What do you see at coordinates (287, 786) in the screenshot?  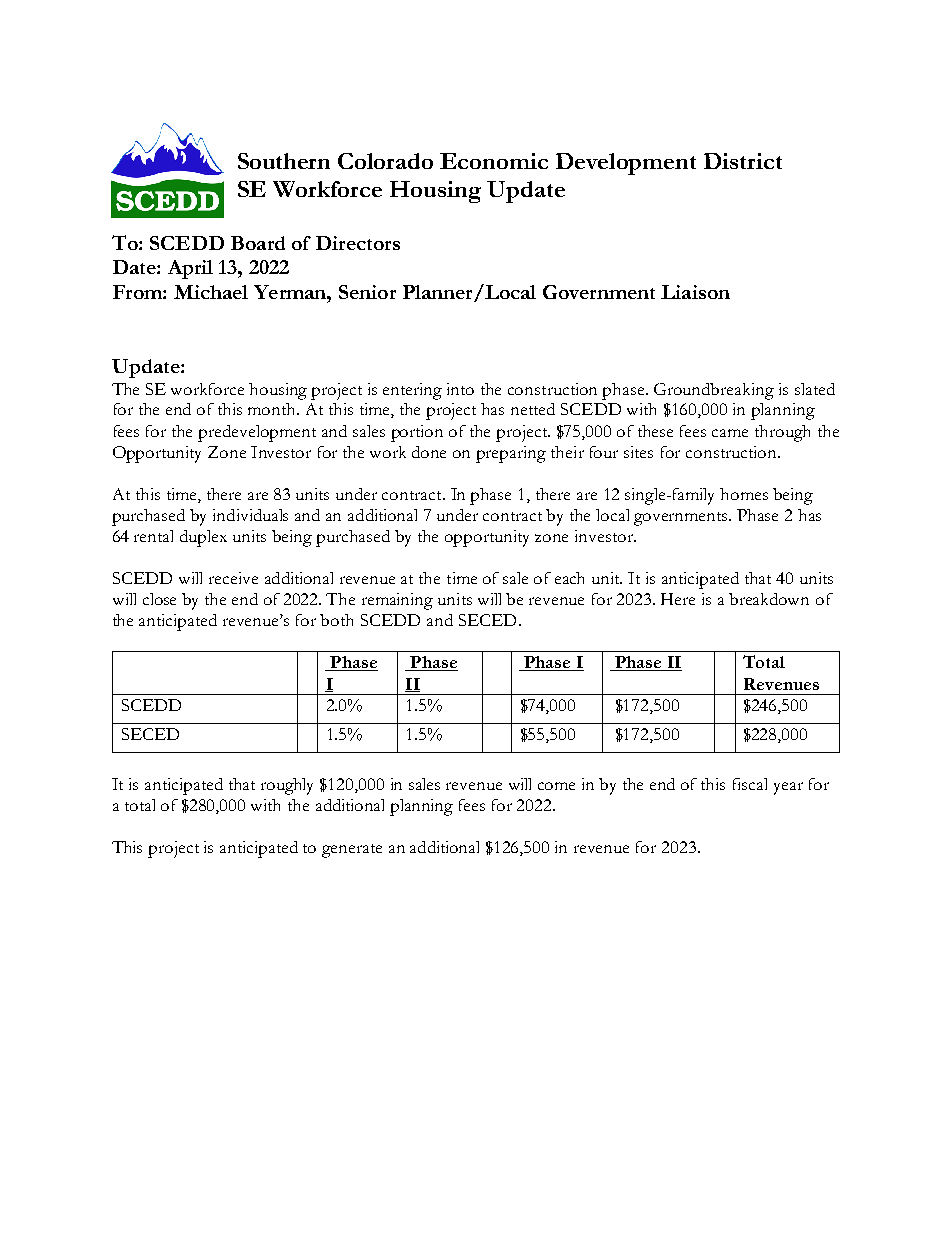 I see `roughly` at bounding box center [287, 786].
